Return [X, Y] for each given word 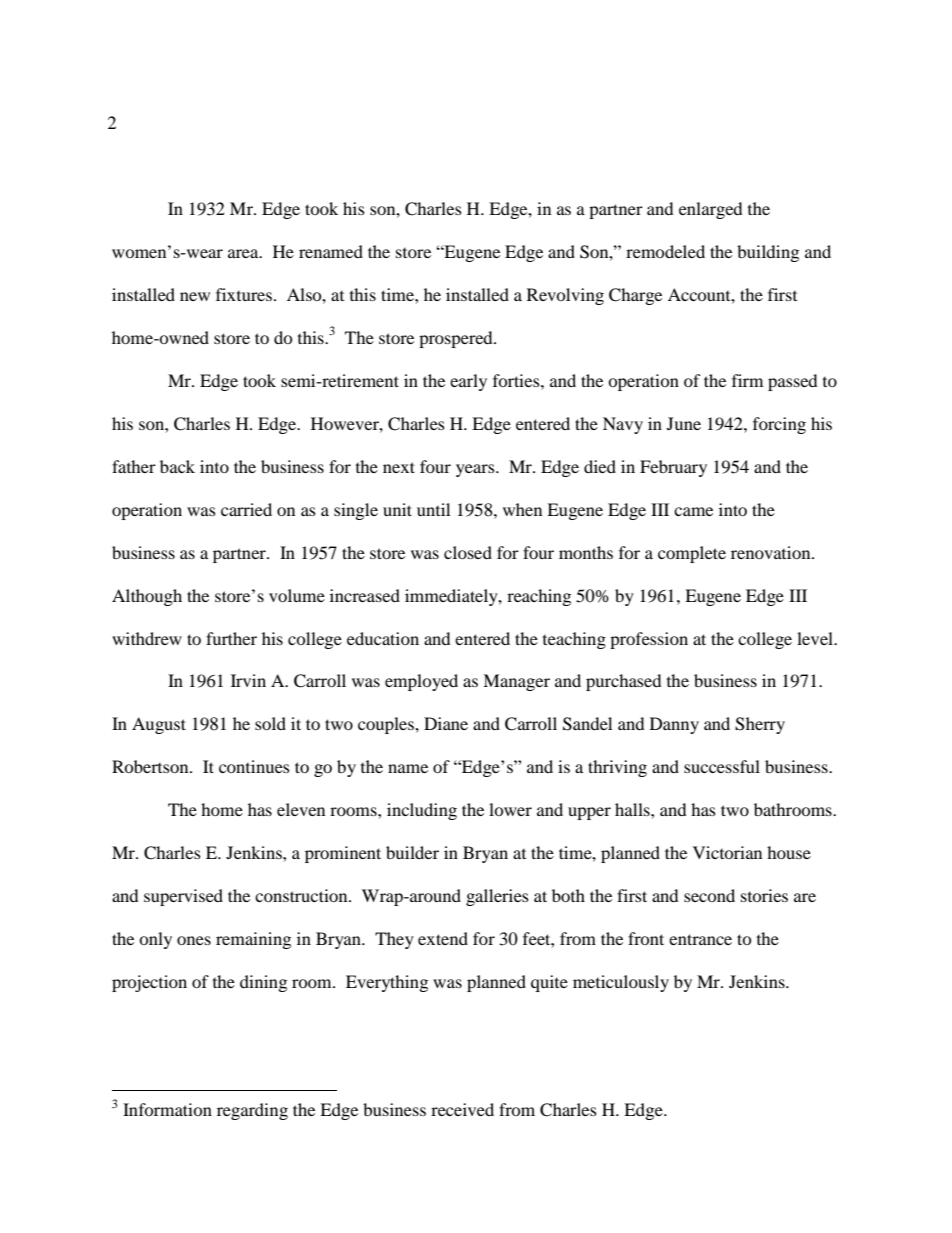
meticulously [621, 983]
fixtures [244, 294]
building [768, 253]
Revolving [565, 296]
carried [246, 509]
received [462, 1109]
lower [510, 809]
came [693, 511]
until [433, 509]
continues [254, 766]
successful [722, 766]
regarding [252, 1111]
